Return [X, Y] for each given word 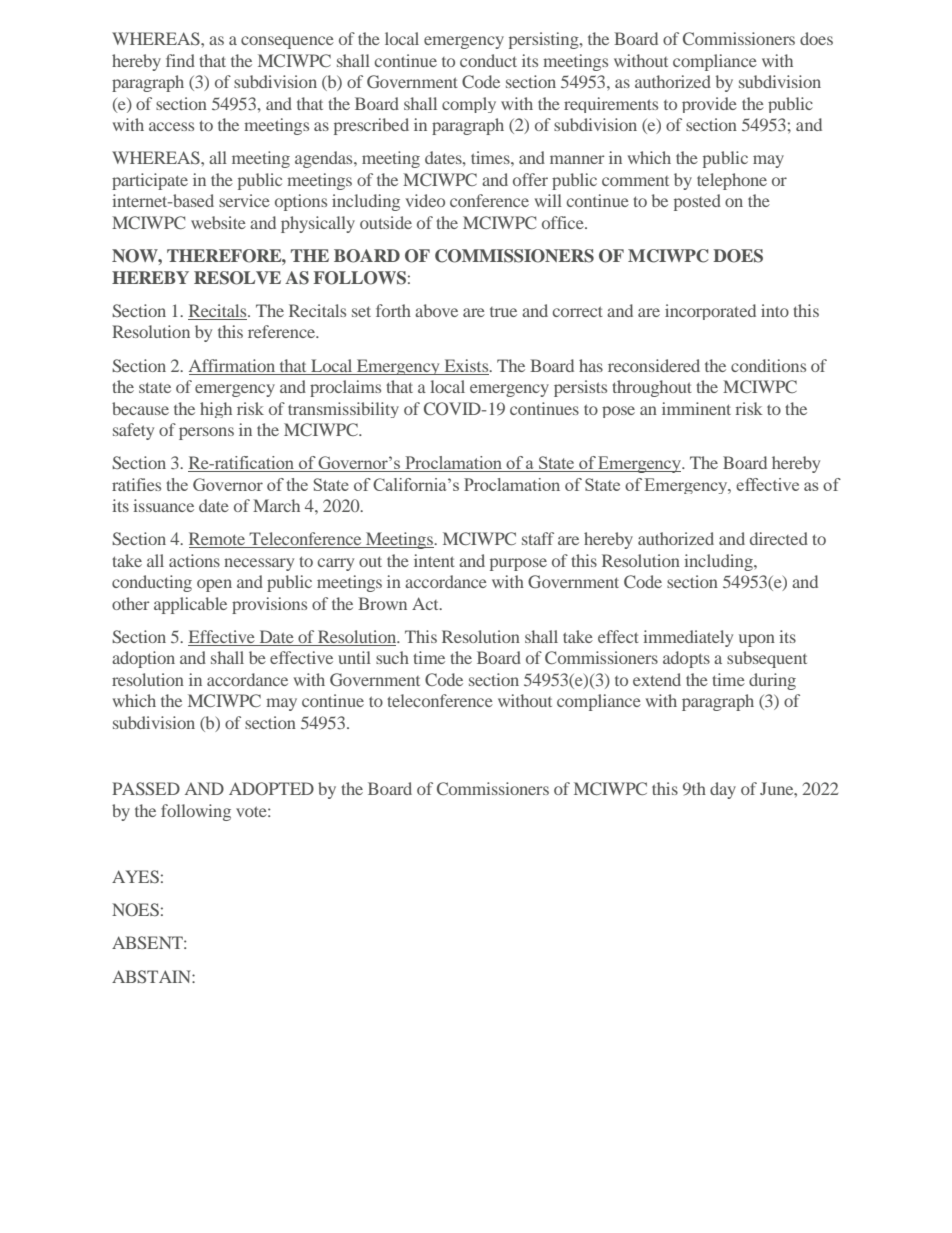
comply [469, 105]
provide [709, 105]
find [180, 60]
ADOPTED [271, 788]
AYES [135, 876]
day [723, 790]
